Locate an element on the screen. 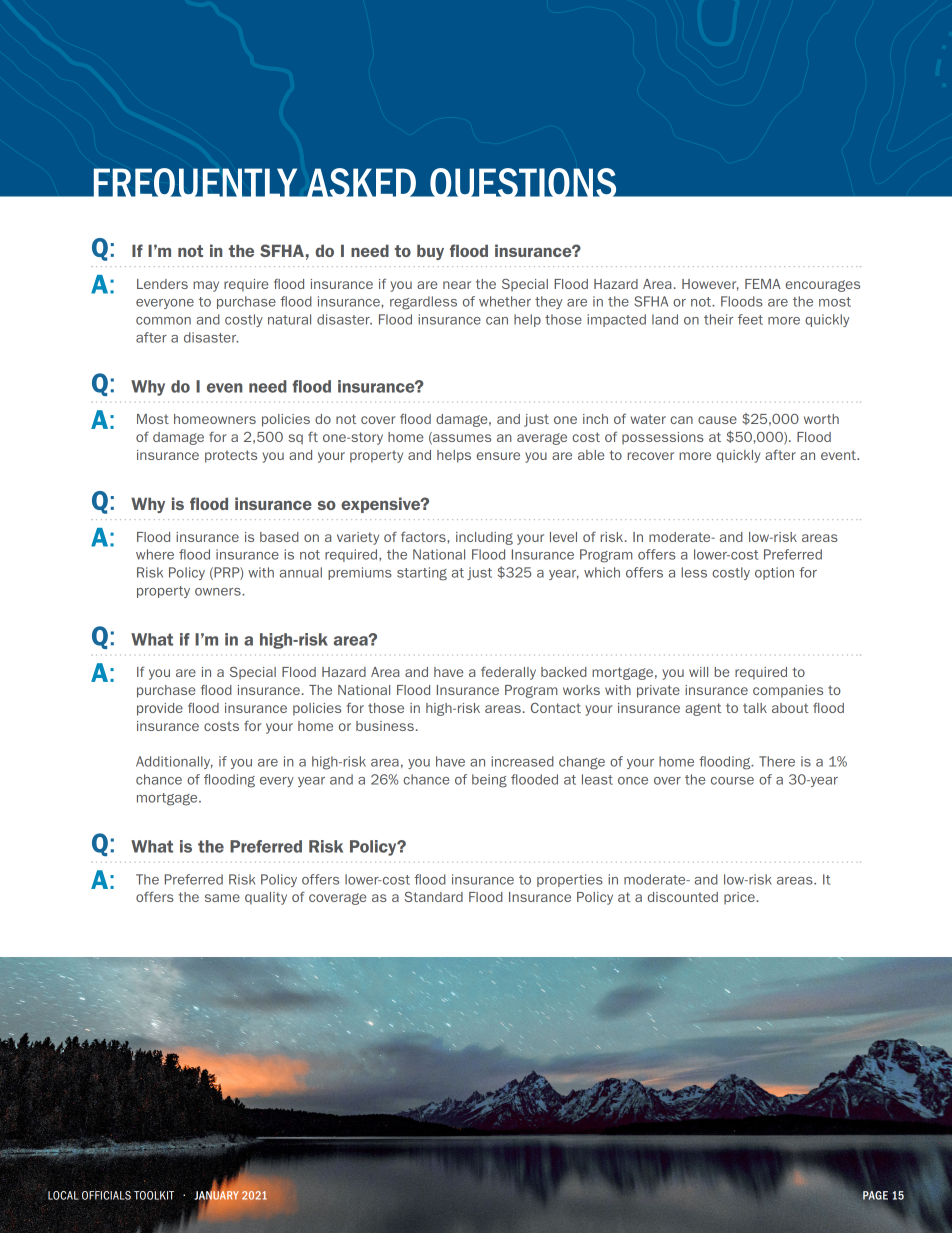 This screenshot has height=1233, width=952. Lenders is located at coordinates (162, 284).
